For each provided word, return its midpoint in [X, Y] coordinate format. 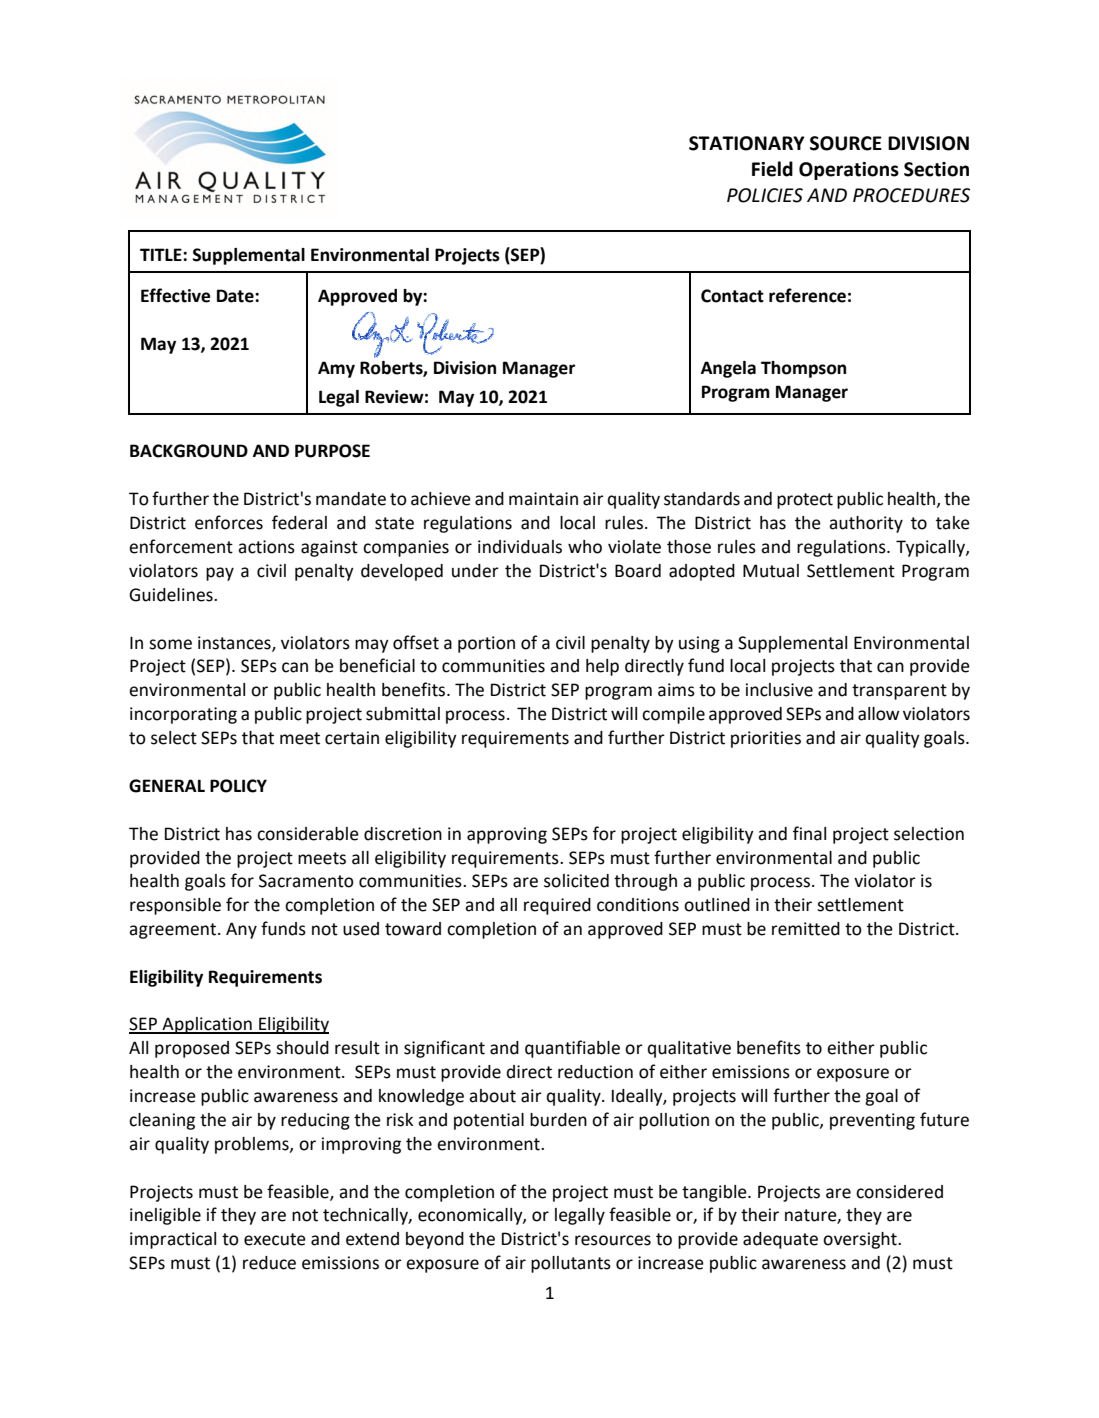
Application [207, 1025]
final [809, 833]
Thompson [803, 369]
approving [507, 835]
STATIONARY [747, 143]
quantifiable [572, 1049]
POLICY [238, 786]
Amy [336, 369]
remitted [806, 929]
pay [220, 574]
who [585, 547]
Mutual [771, 571]
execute [275, 1239]
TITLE [162, 254]
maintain [543, 499]
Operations [849, 171]
